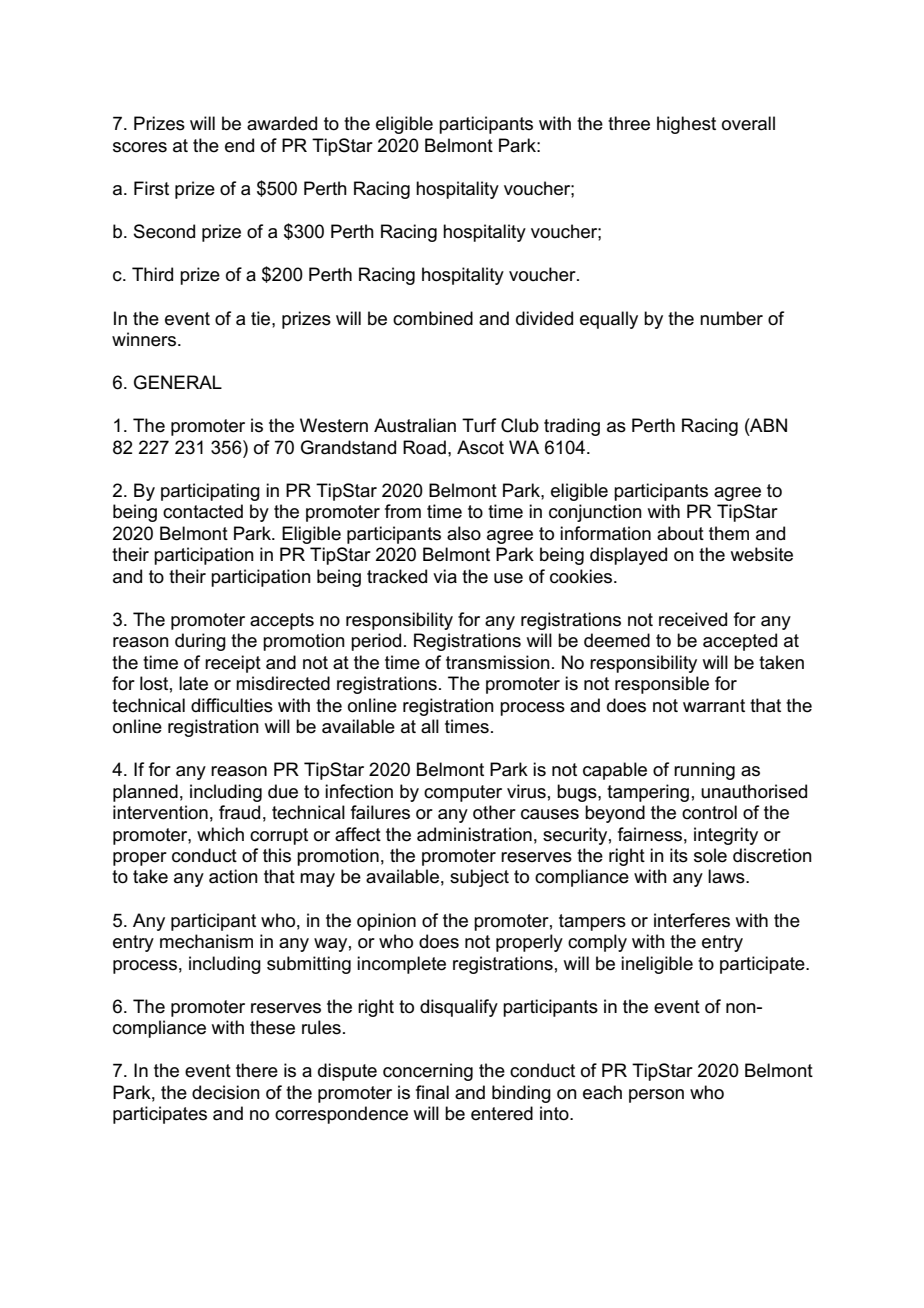 The image size is (924, 1308). Describe the element at coordinates (686, 125) in the page. I see `highest` at that location.
